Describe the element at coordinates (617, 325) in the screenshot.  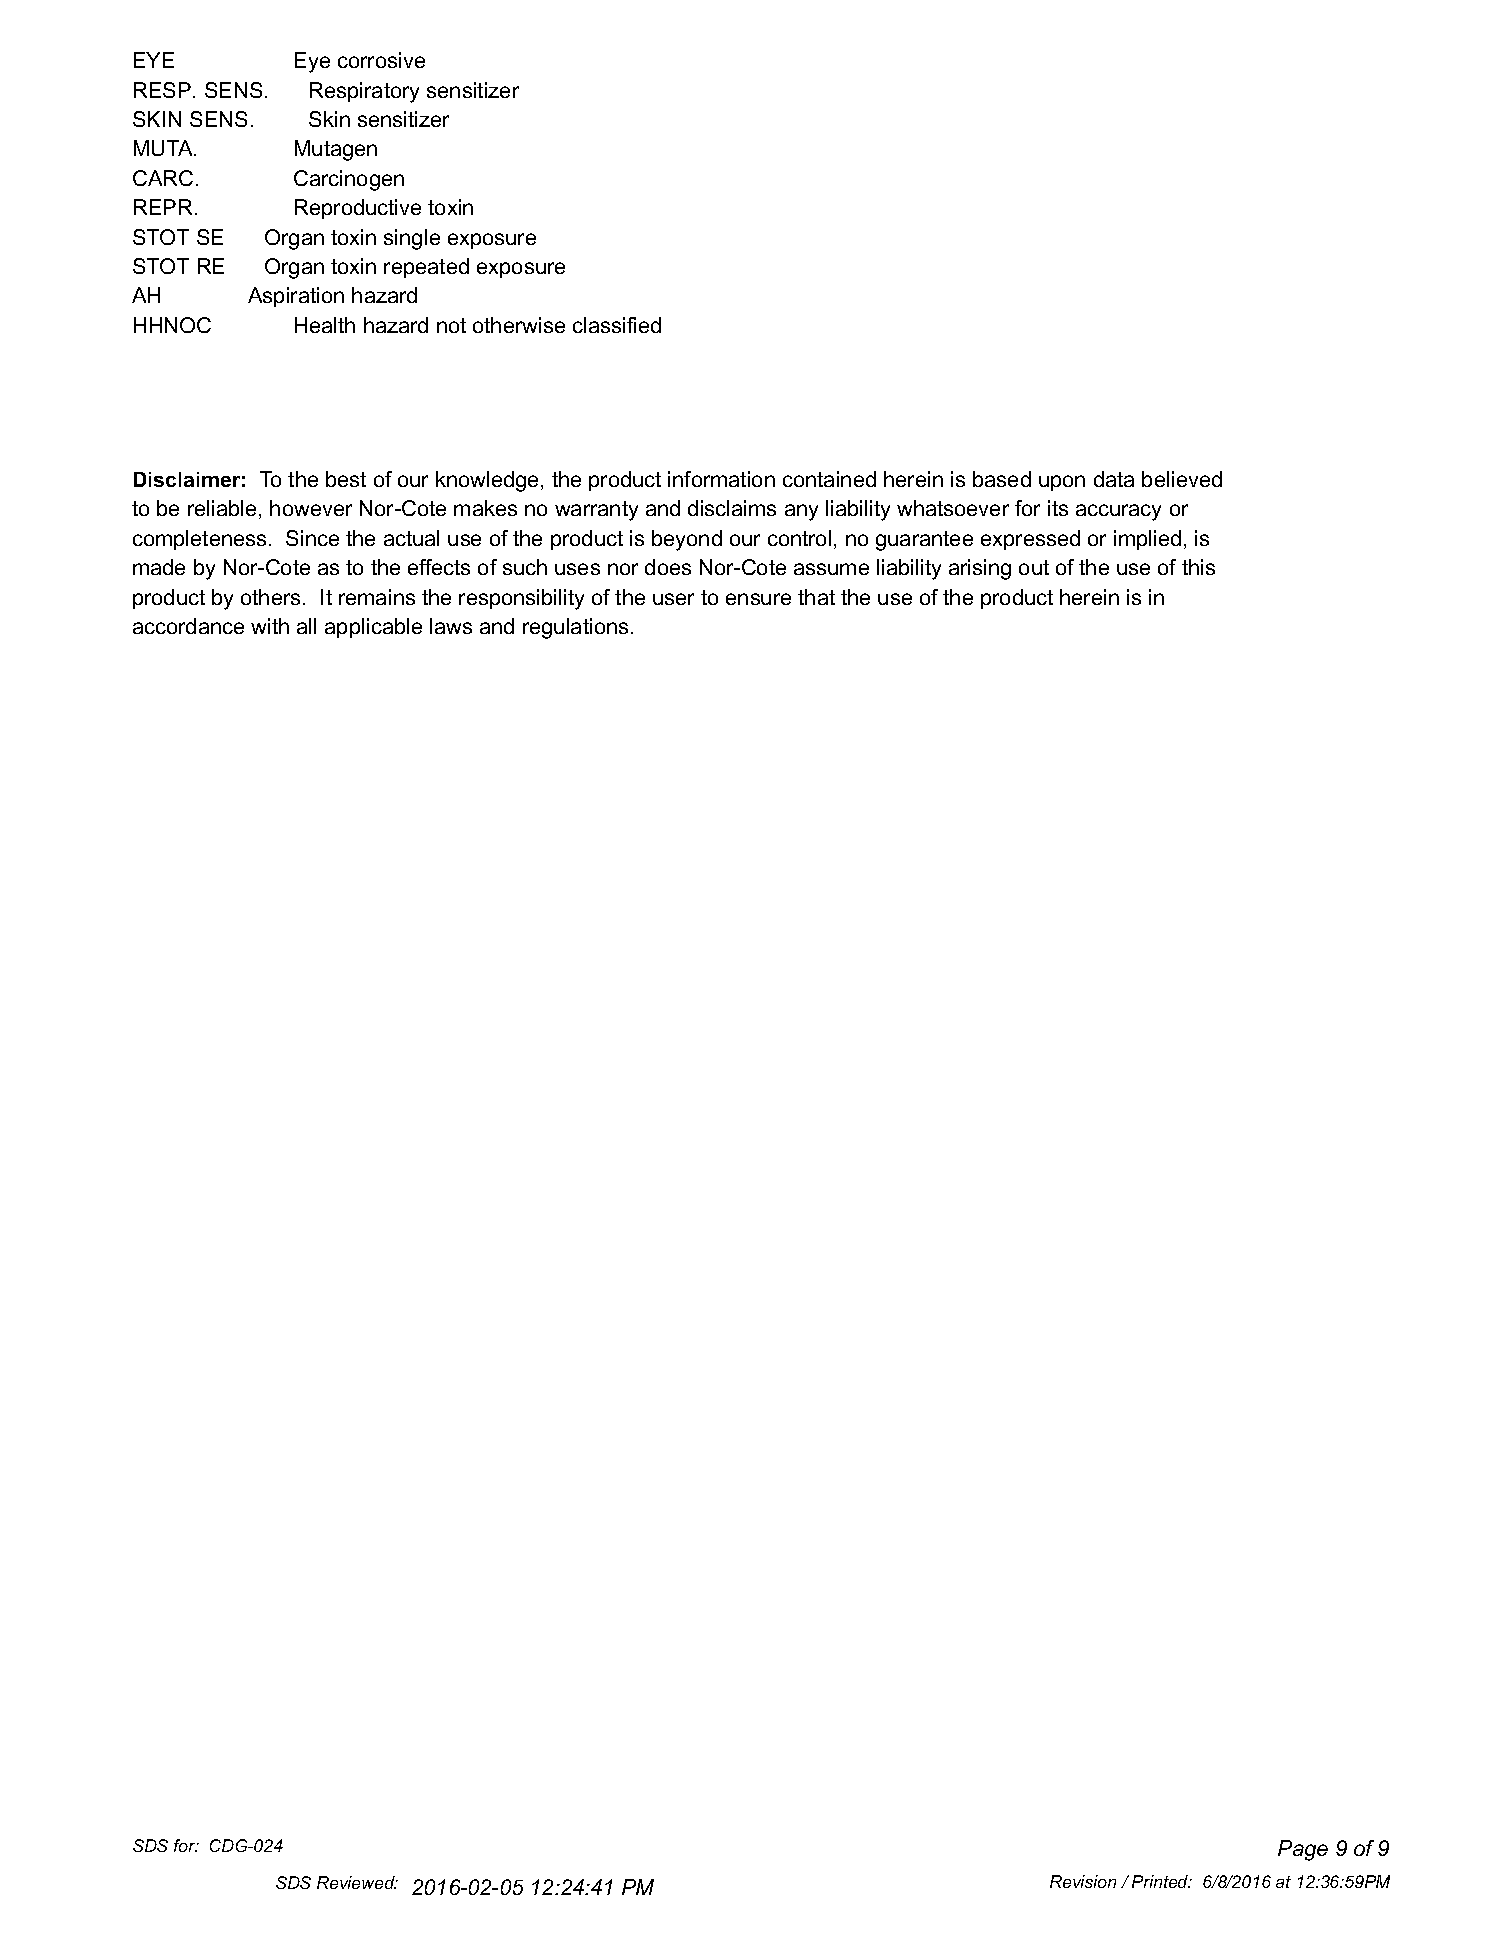
I see `classified` at that location.
